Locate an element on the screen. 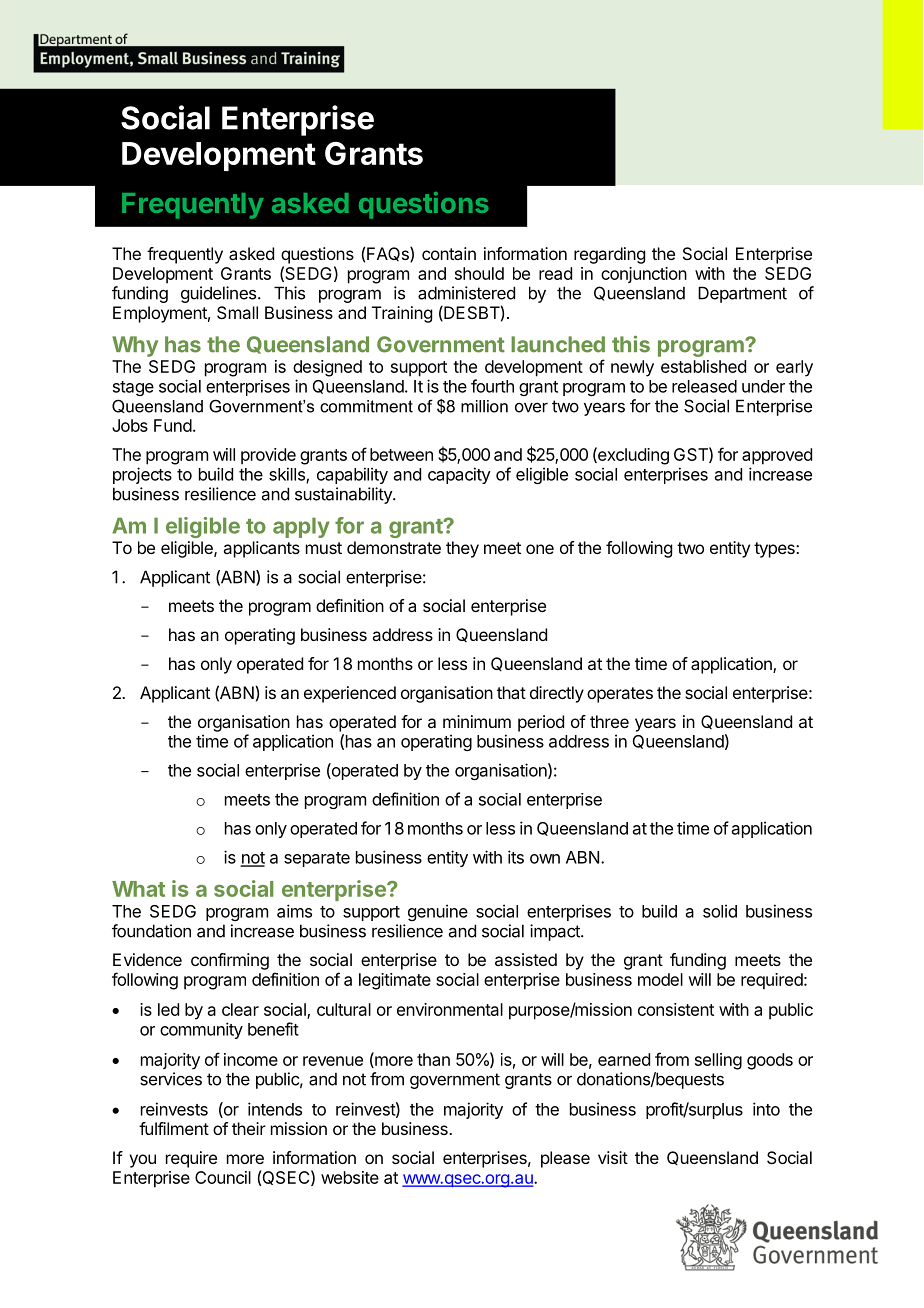 This screenshot has width=924, height=1308. Department is located at coordinates (742, 294).
